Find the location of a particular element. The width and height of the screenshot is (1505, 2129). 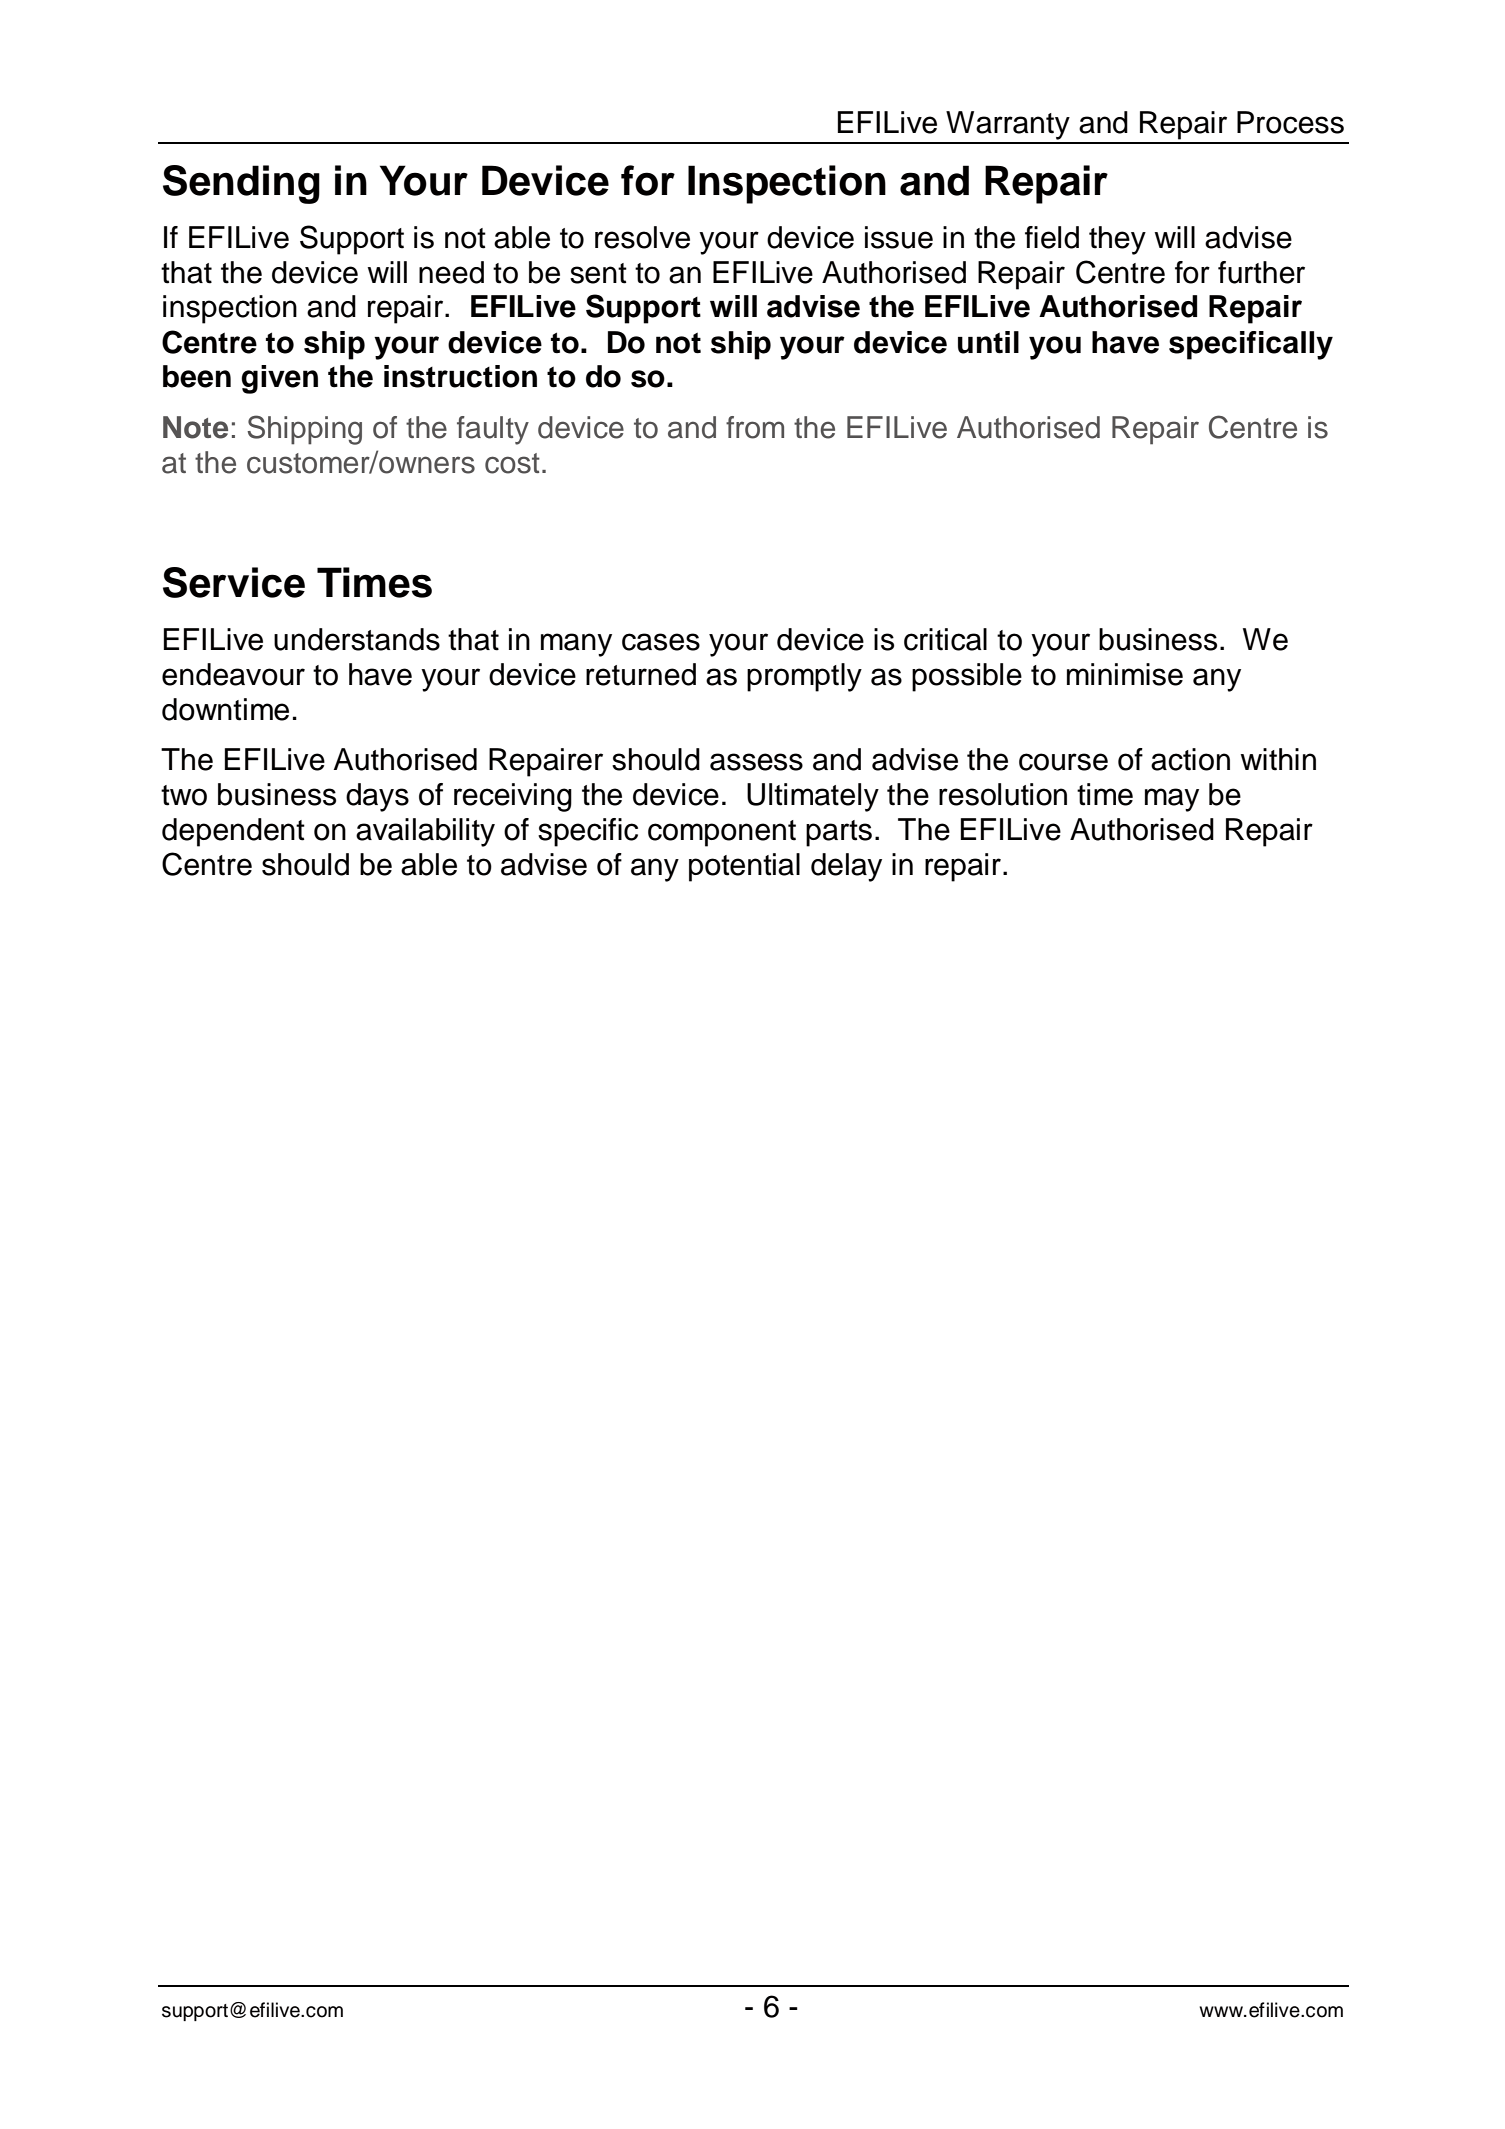

resolve is located at coordinates (642, 237).
